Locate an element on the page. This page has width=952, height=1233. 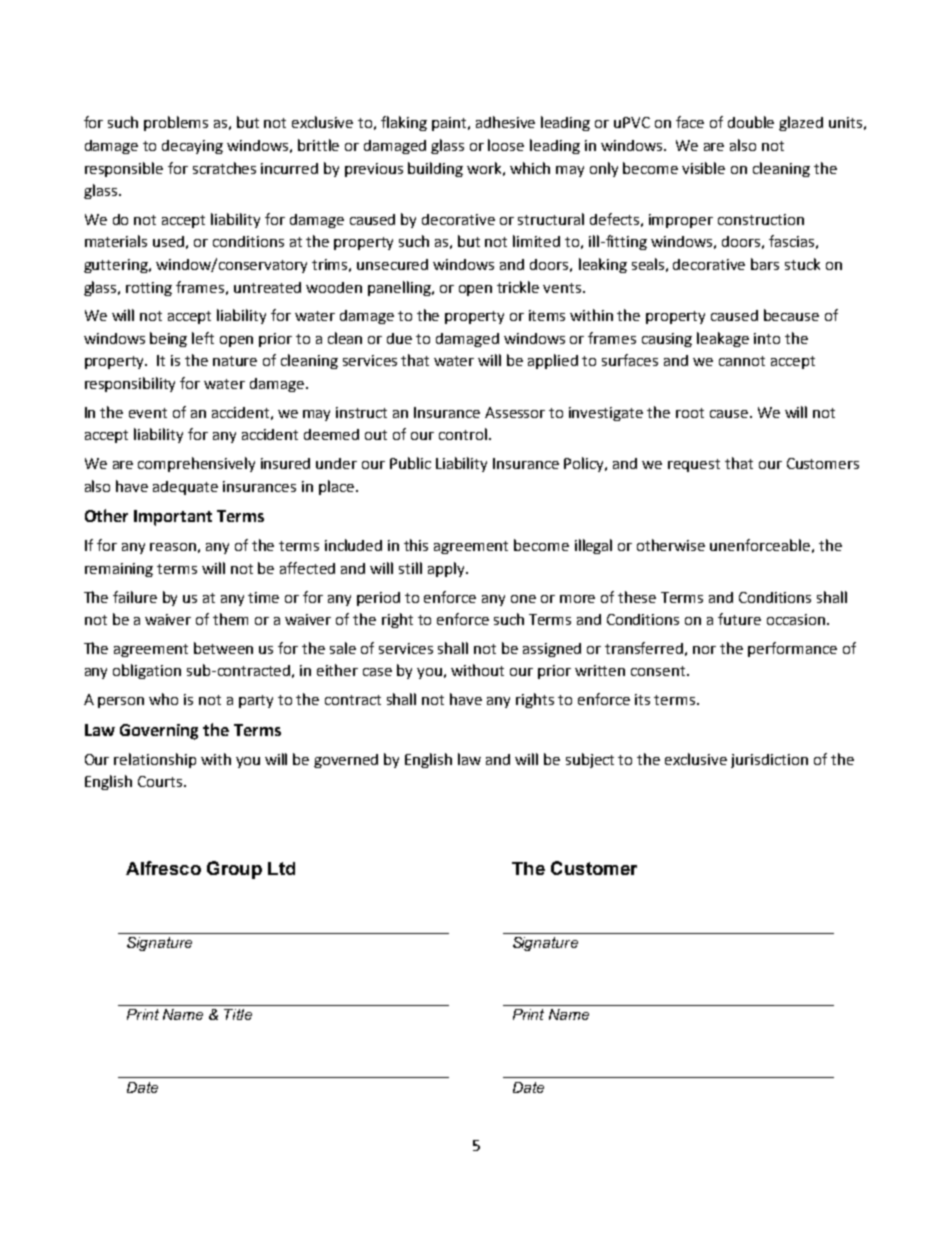
Title is located at coordinates (238, 1014).
